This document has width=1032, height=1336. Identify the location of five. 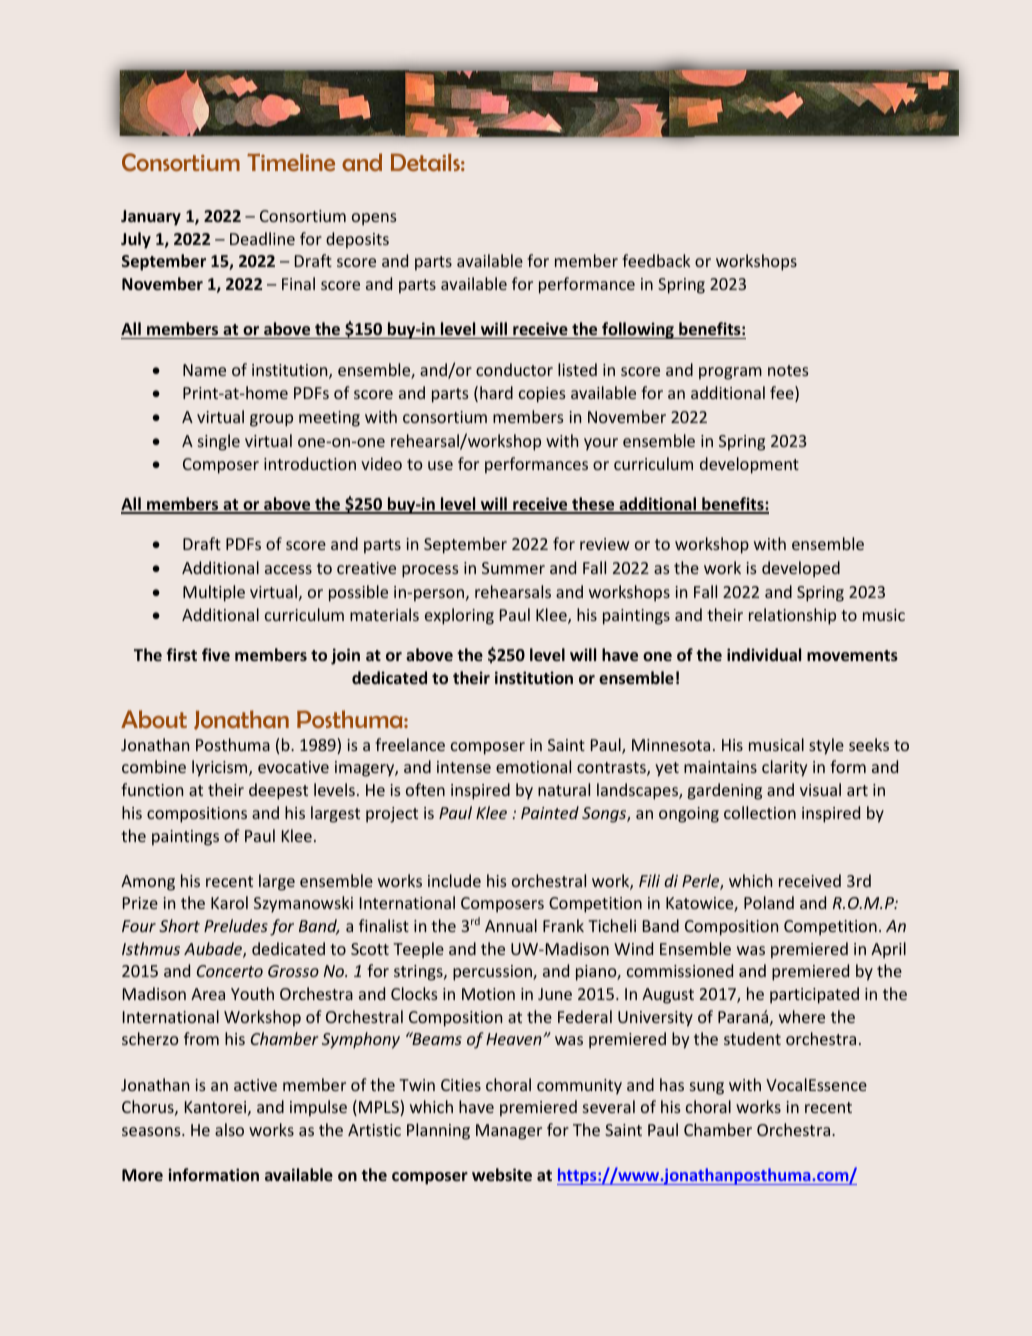
(216, 654).
